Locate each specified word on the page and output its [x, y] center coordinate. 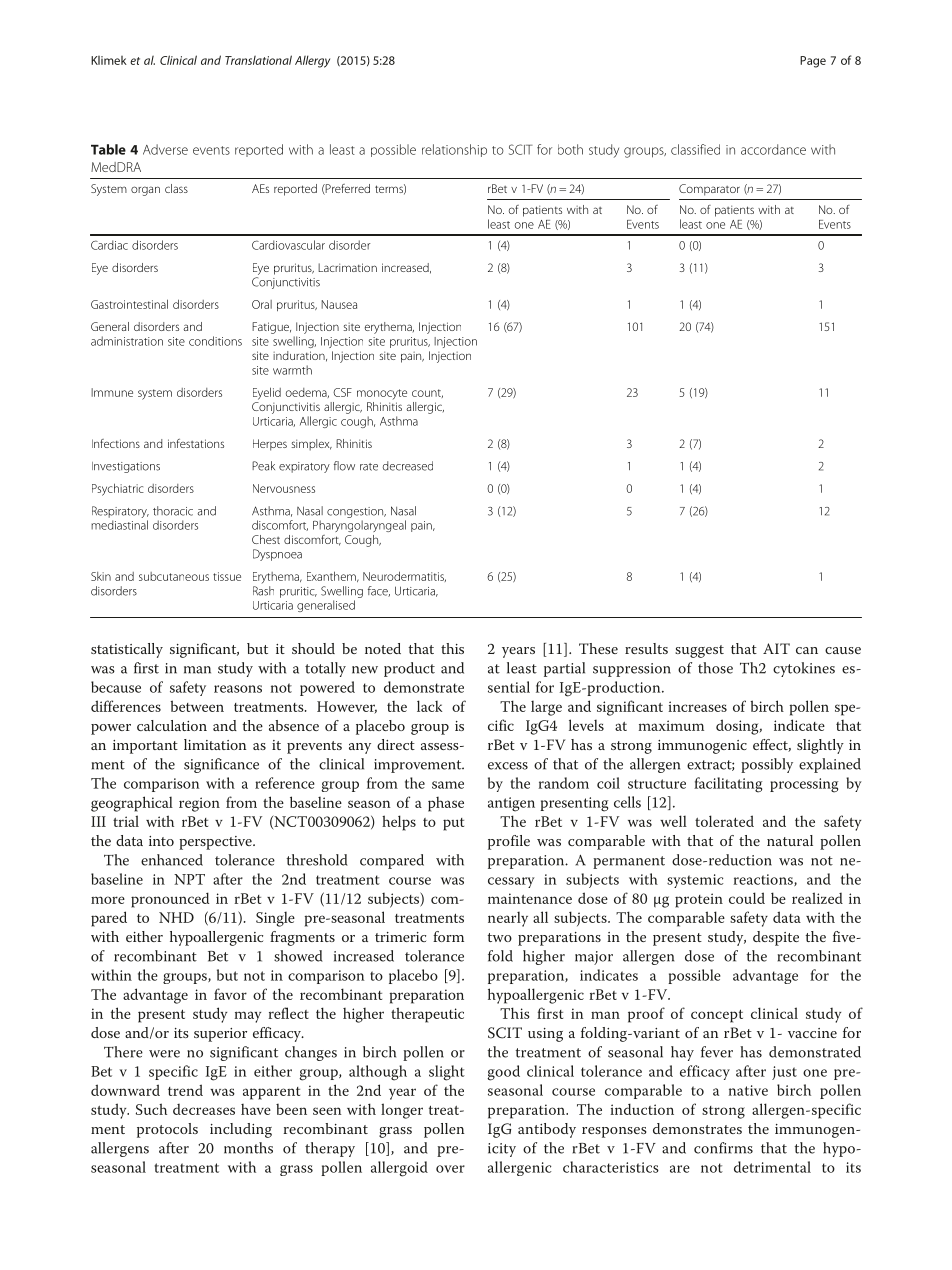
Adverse [165, 149]
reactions [764, 880]
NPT [189, 879]
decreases [204, 1109]
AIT [776, 648]
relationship [454, 150]
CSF [342, 392]
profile [509, 842]
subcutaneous [174, 576]
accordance [773, 149]
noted [383, 648]
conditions [215, 341]
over [450, 1169]
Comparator [709, 190]
